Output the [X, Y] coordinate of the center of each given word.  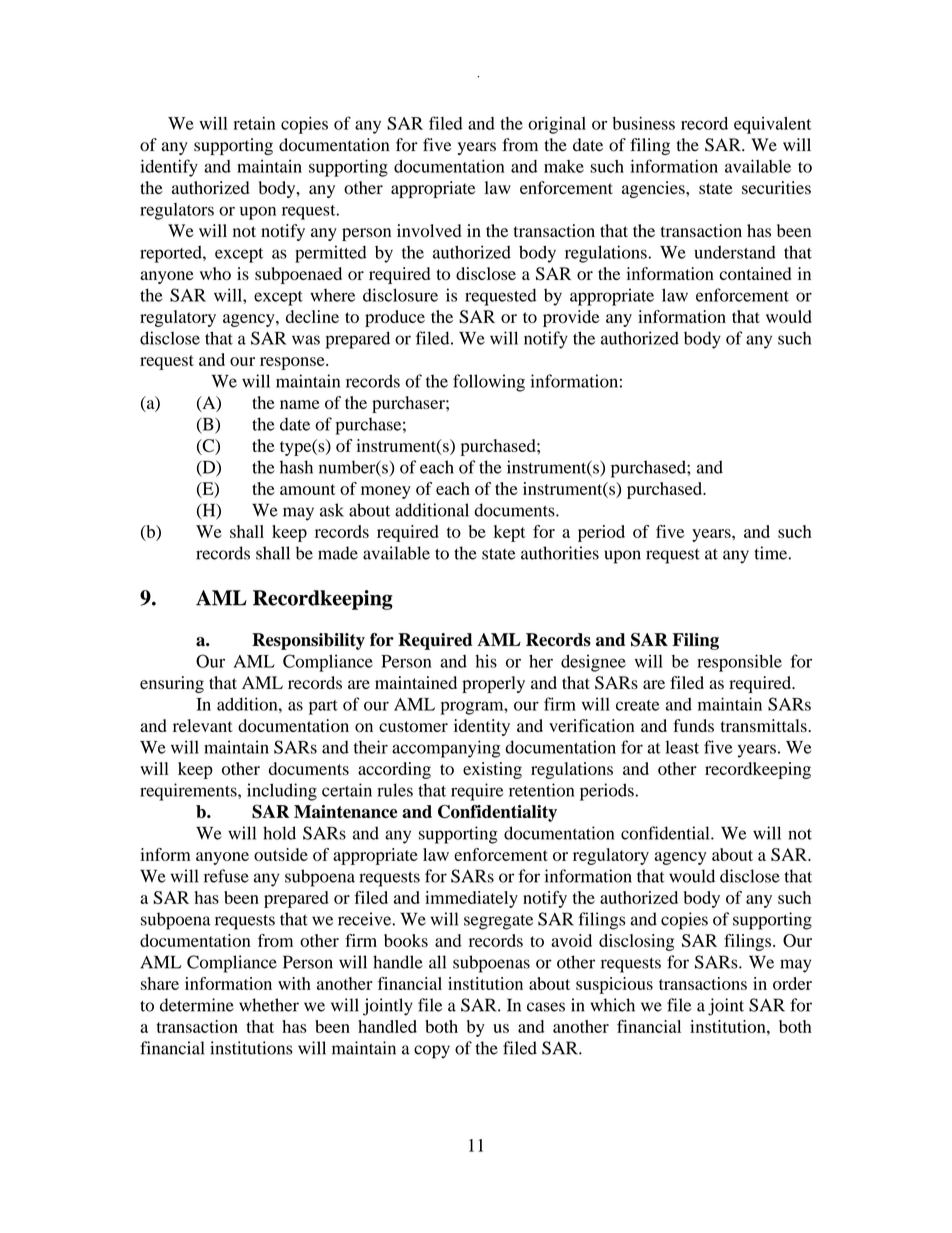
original [557, 125]
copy [432, 1052]
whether [269, 1005]
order [792, 983]
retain [254, 123]
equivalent [772, 125]
